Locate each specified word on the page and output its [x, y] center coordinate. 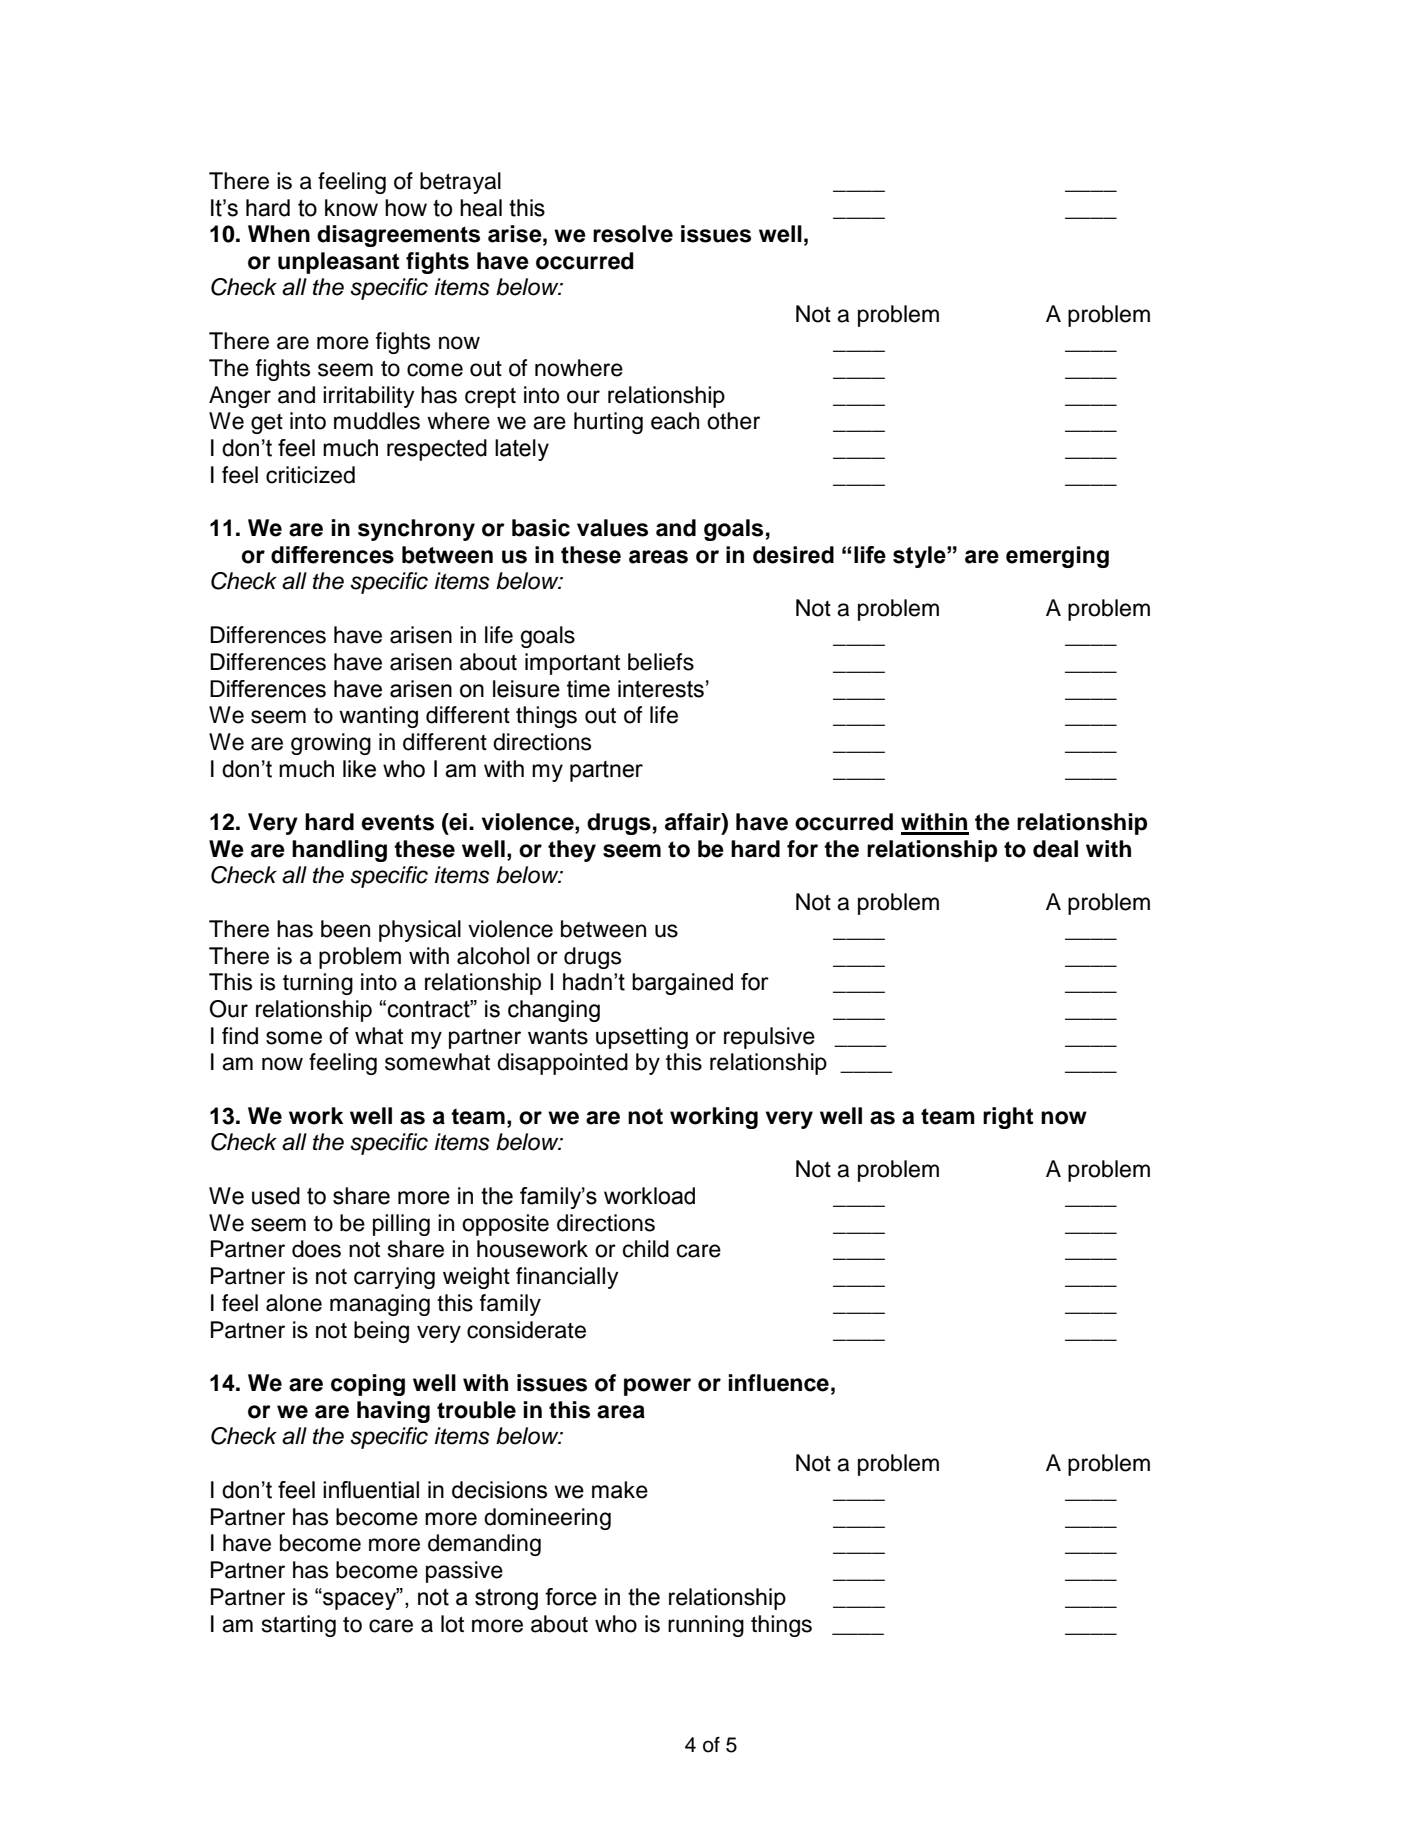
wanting [378, 717]
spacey [360, 1600]
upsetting [642, 1038]
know [351, 208]
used [276, 1196]
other [733, 421]
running [706, 1626]
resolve [633, 234]
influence [778, 1383]
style [920, 557]
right [1008, 1118]
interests [661, 689]
